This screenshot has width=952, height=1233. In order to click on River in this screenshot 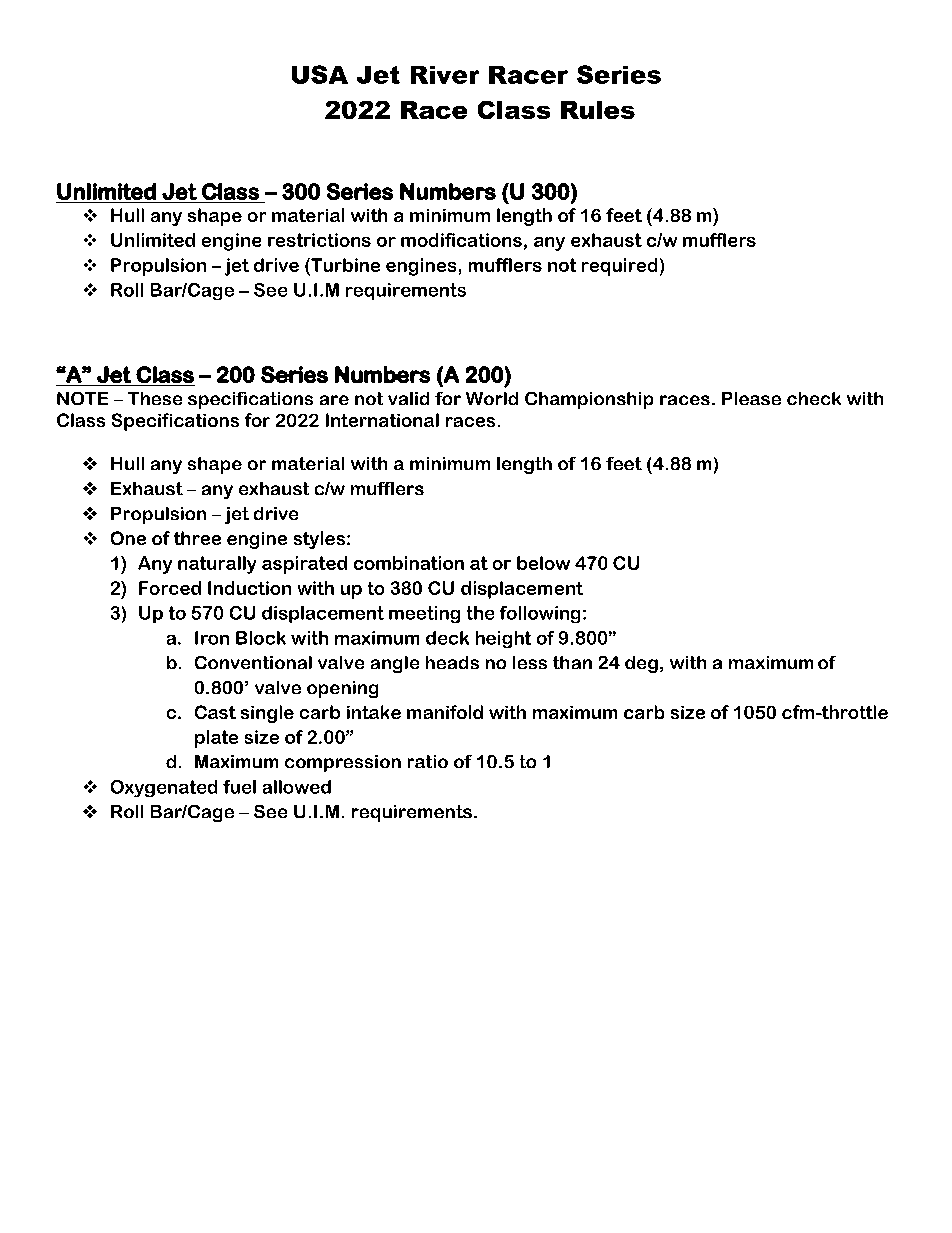, I will do `click(445, 75)`.
